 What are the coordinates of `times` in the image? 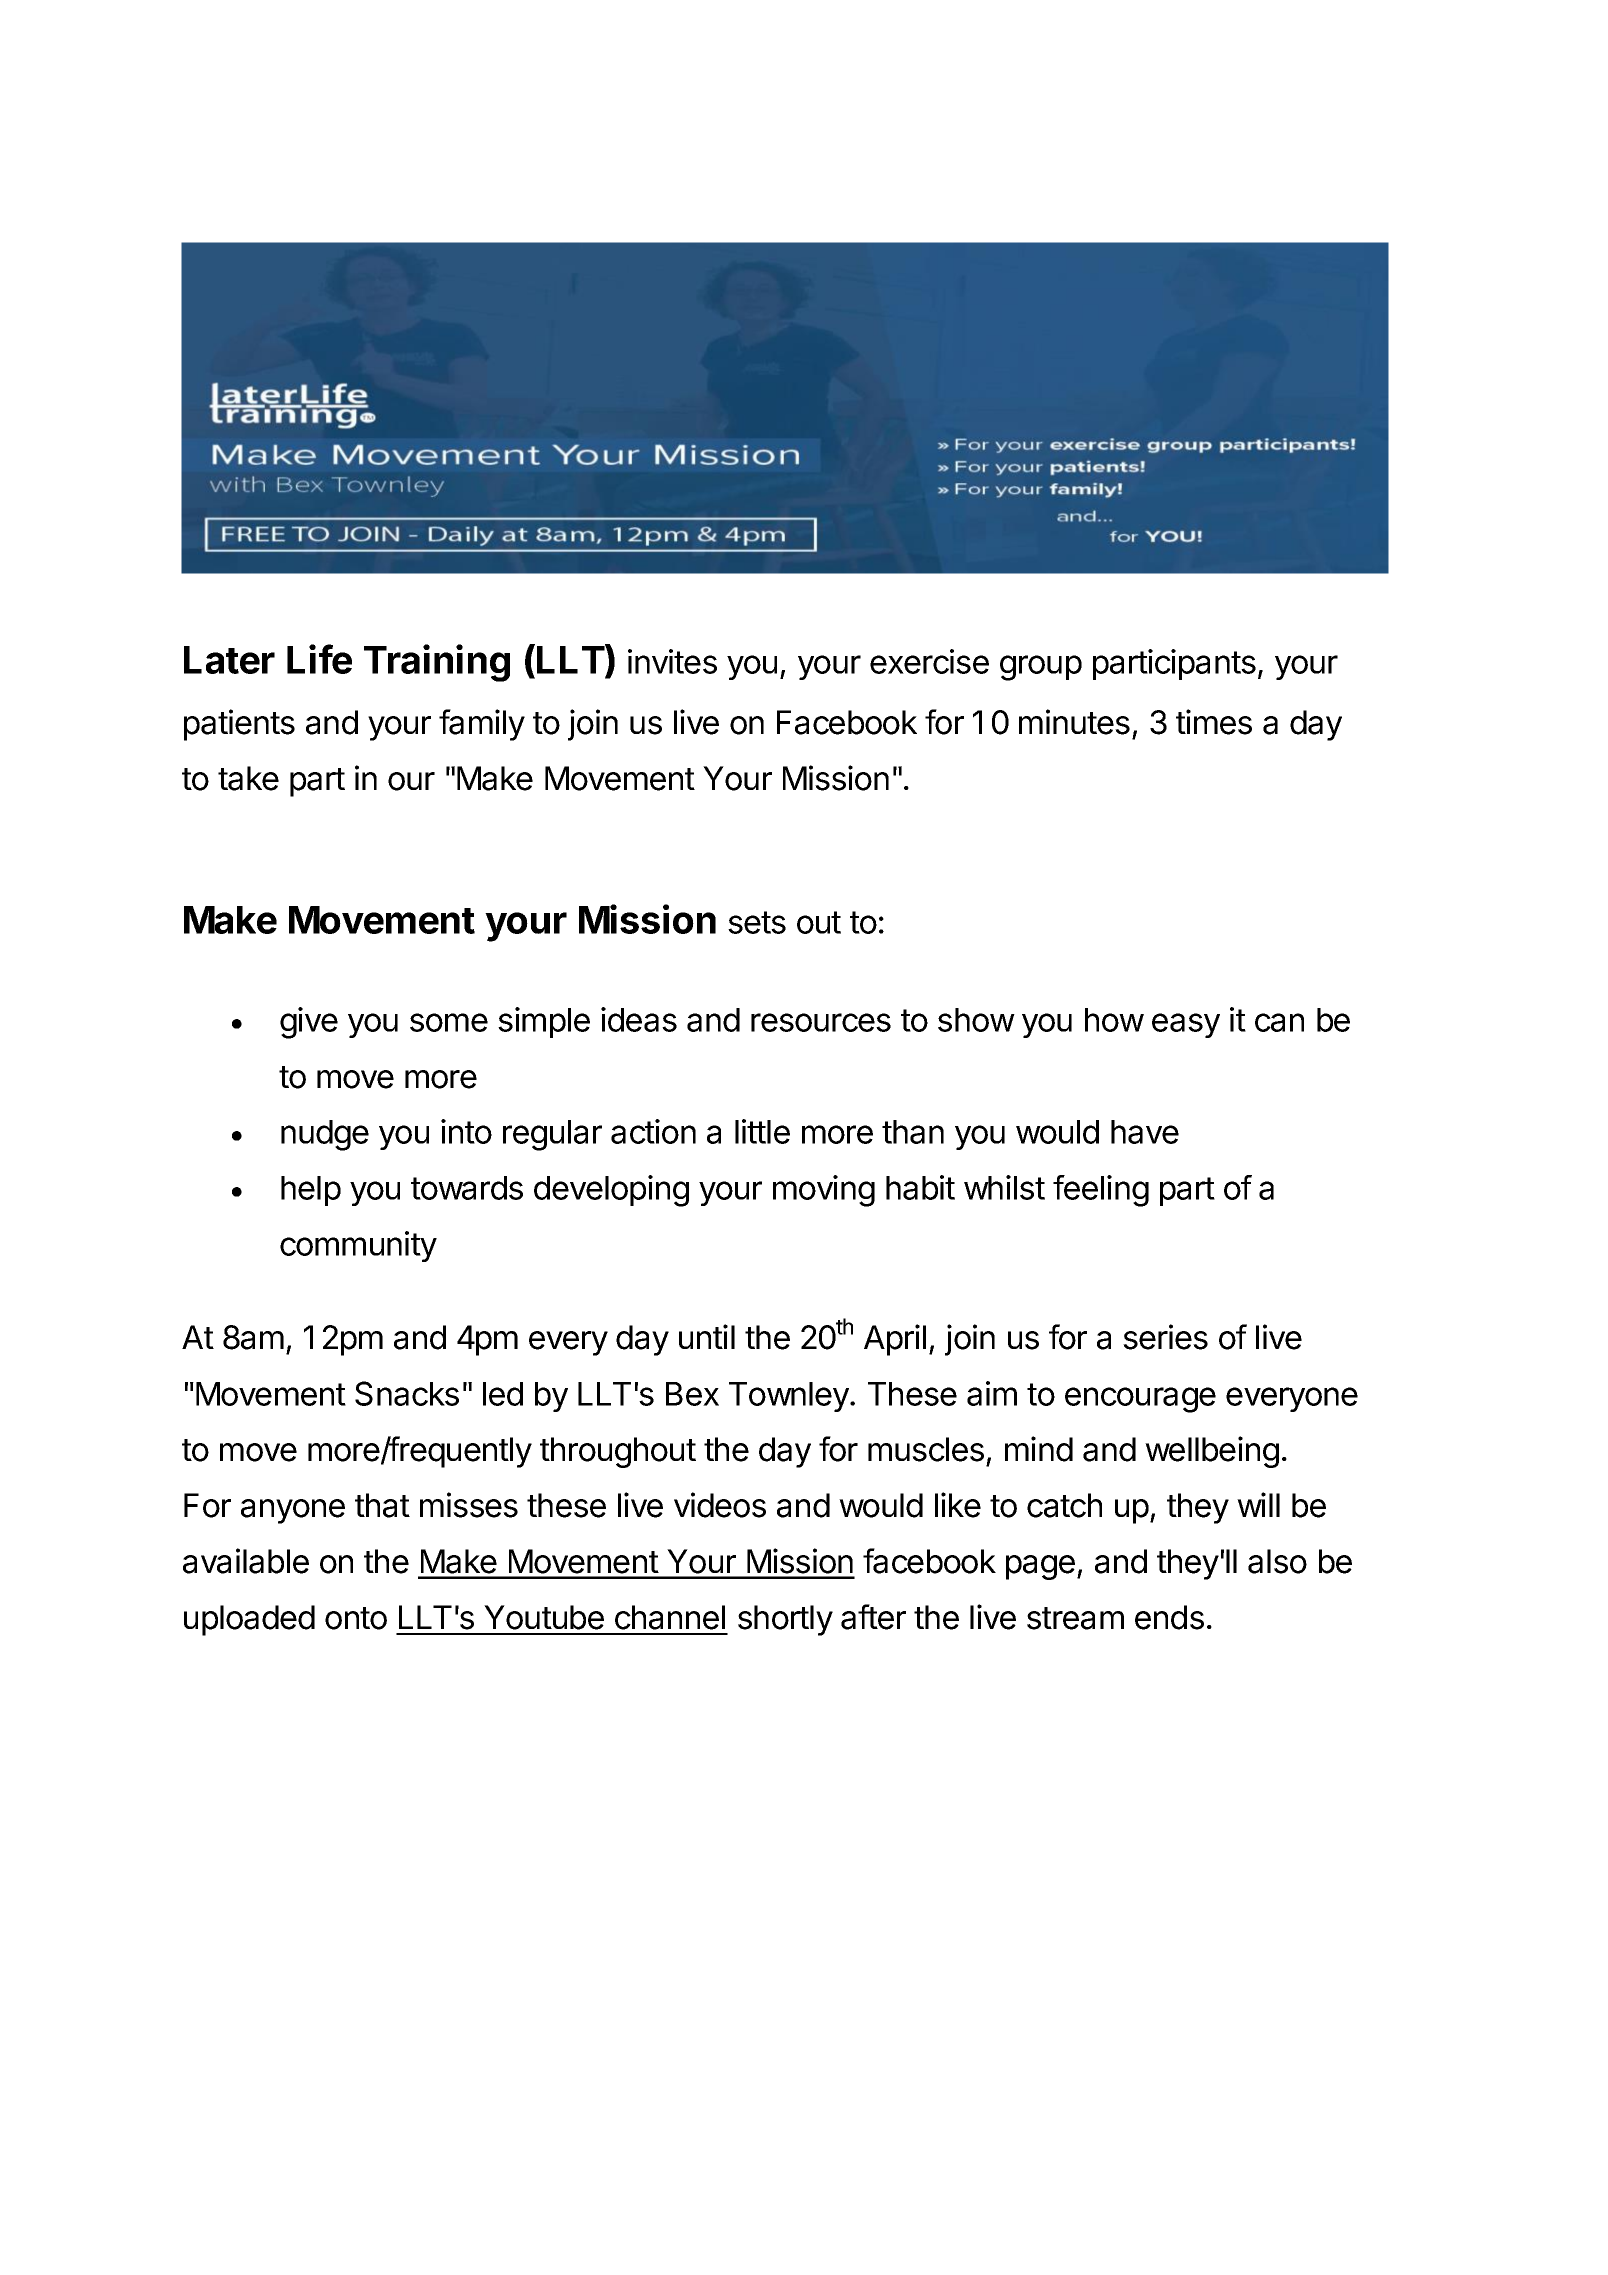 It's located at (1214, 722).
